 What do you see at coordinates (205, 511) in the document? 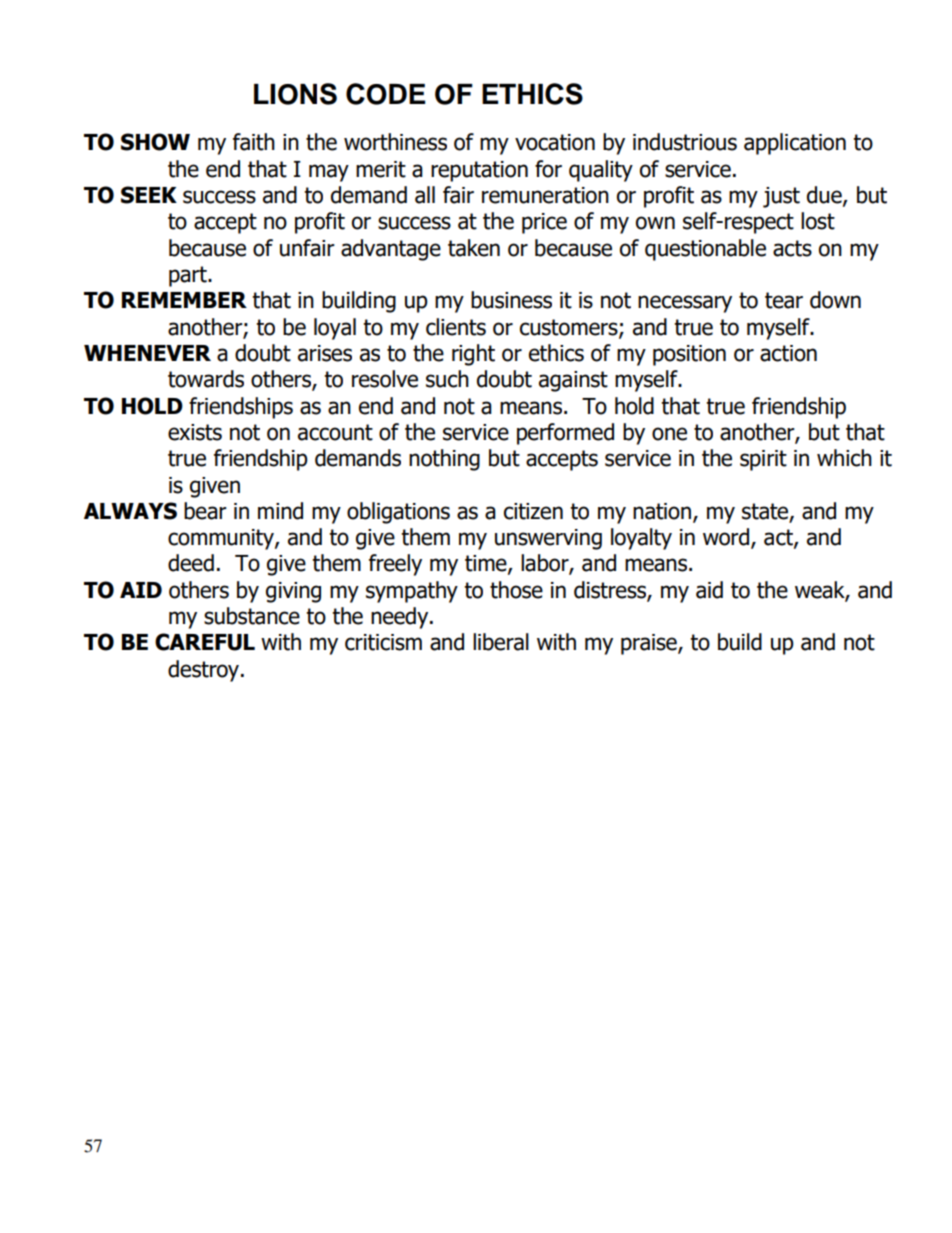
I see `bear` at bounding box center [205, 511].
